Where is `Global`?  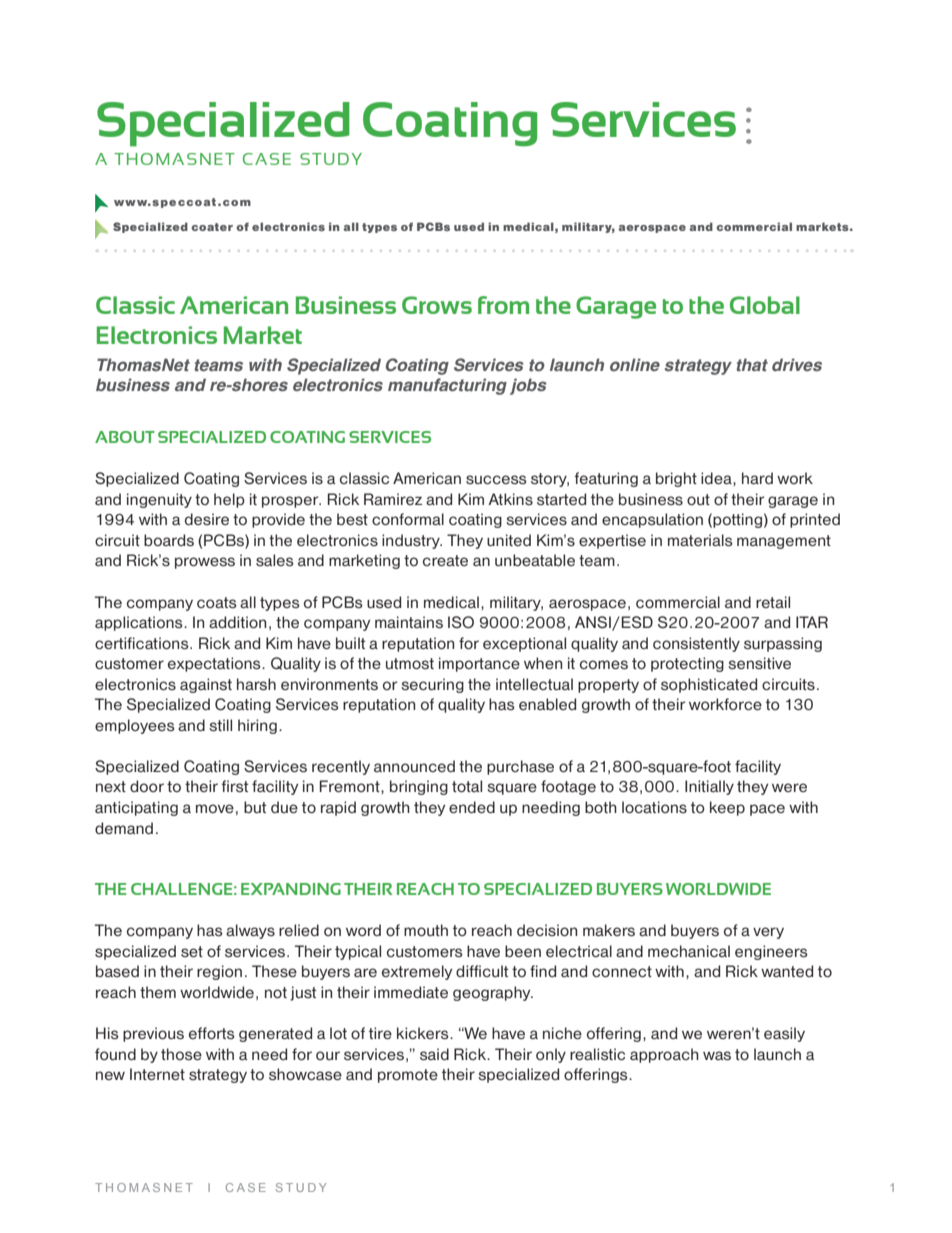
Global is located at coordinates (765, 305).
